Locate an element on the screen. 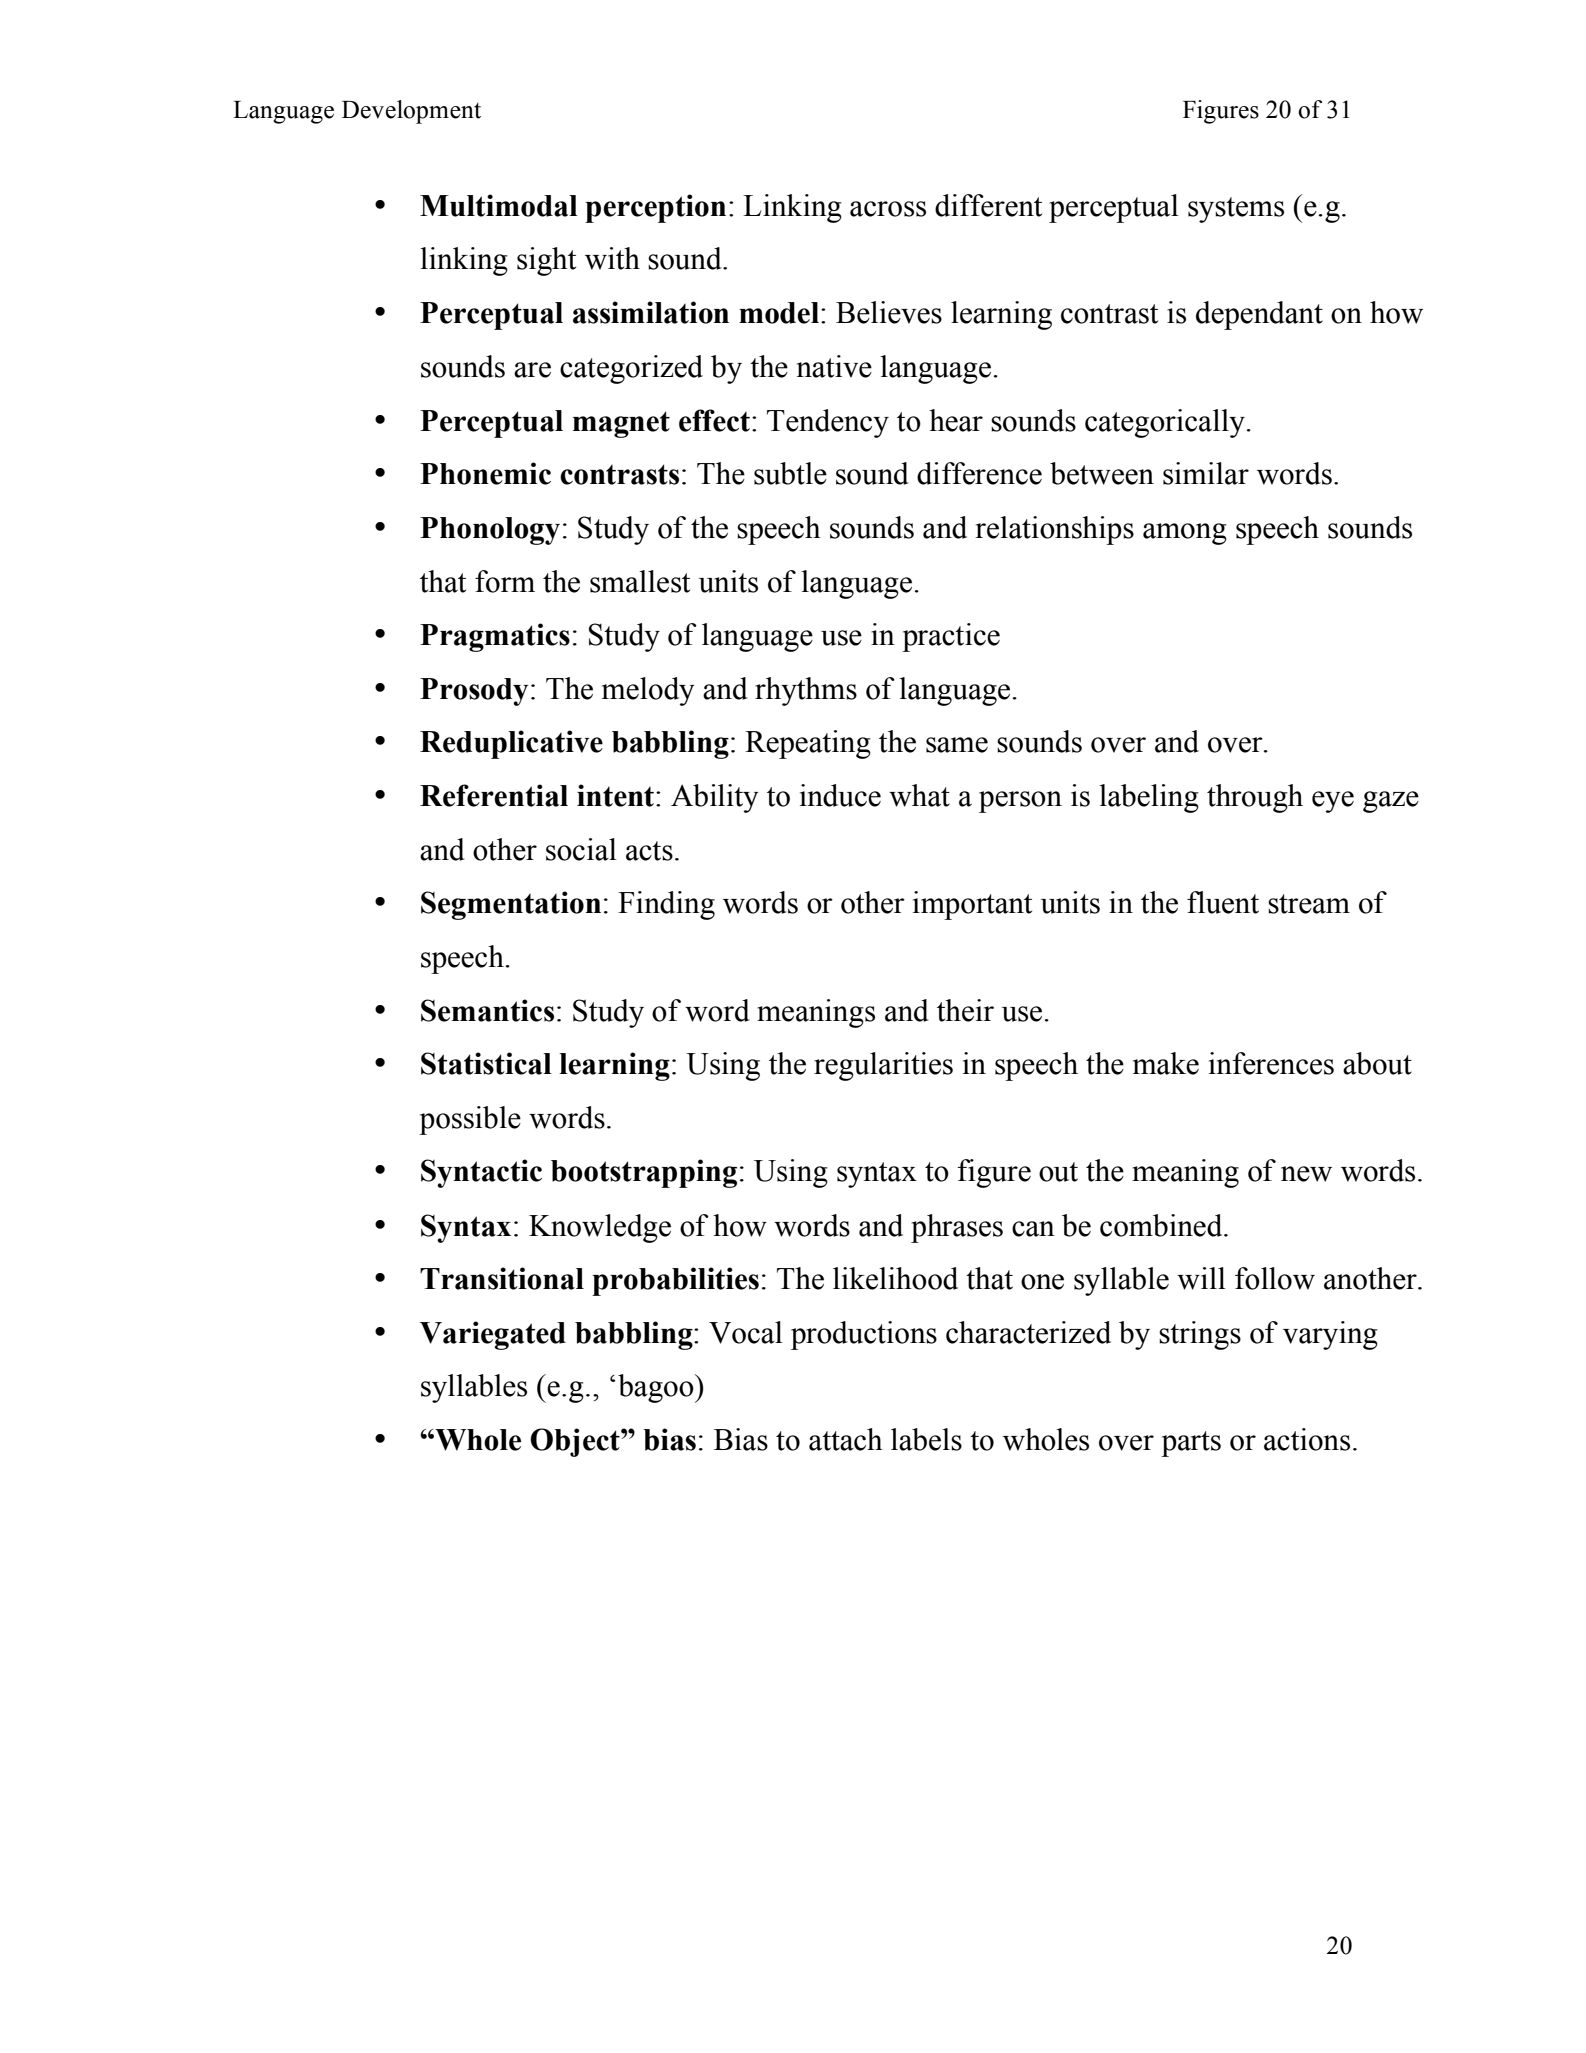 Image resolution: width=1586 pixels, height=2053 pixels. across is located at coordinates (888, 209).
